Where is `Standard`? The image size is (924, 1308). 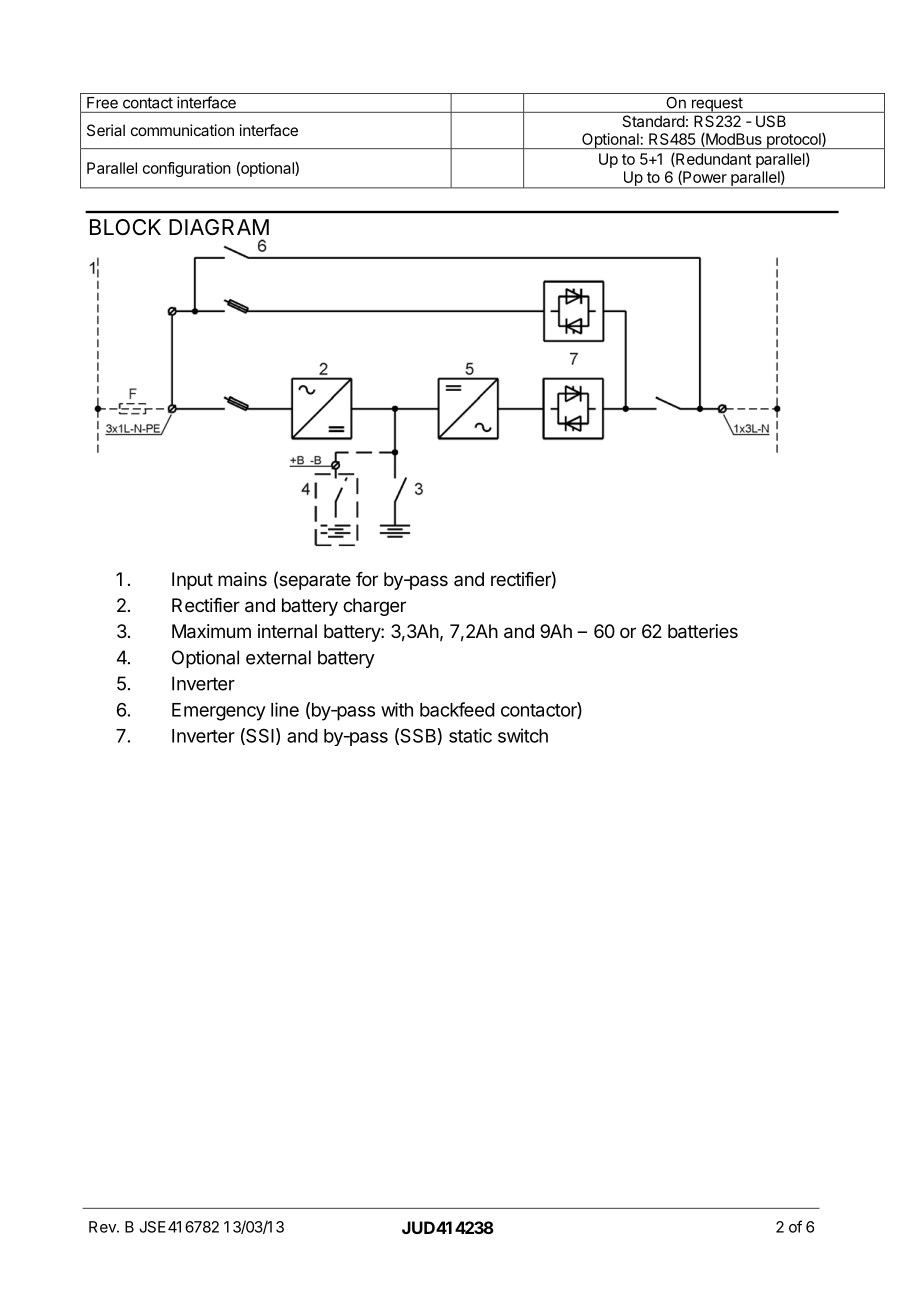 Standard is located at coordinates (654, 121).
